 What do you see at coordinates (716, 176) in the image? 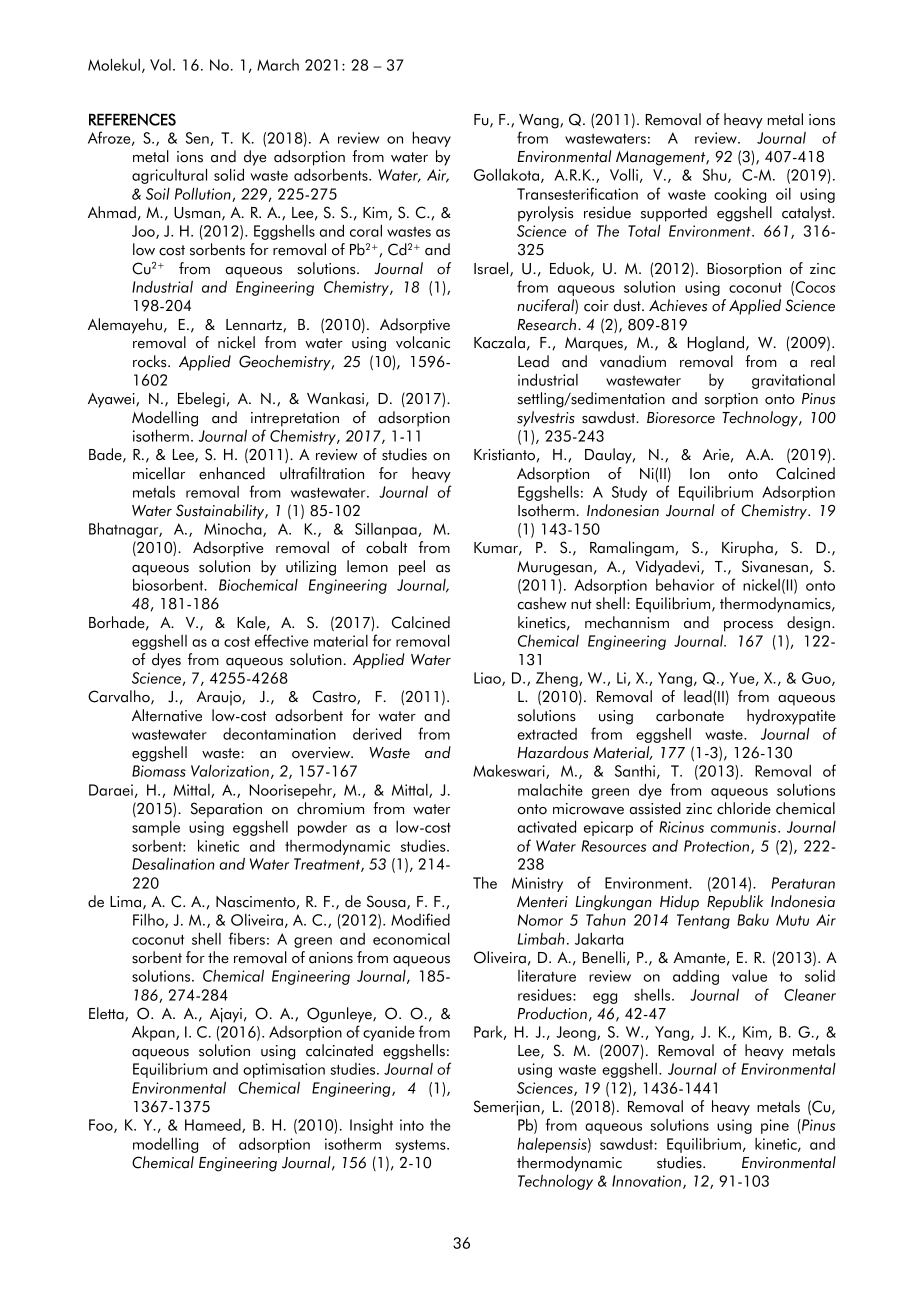
I see `Shu` at bounding box center [716, 176].
